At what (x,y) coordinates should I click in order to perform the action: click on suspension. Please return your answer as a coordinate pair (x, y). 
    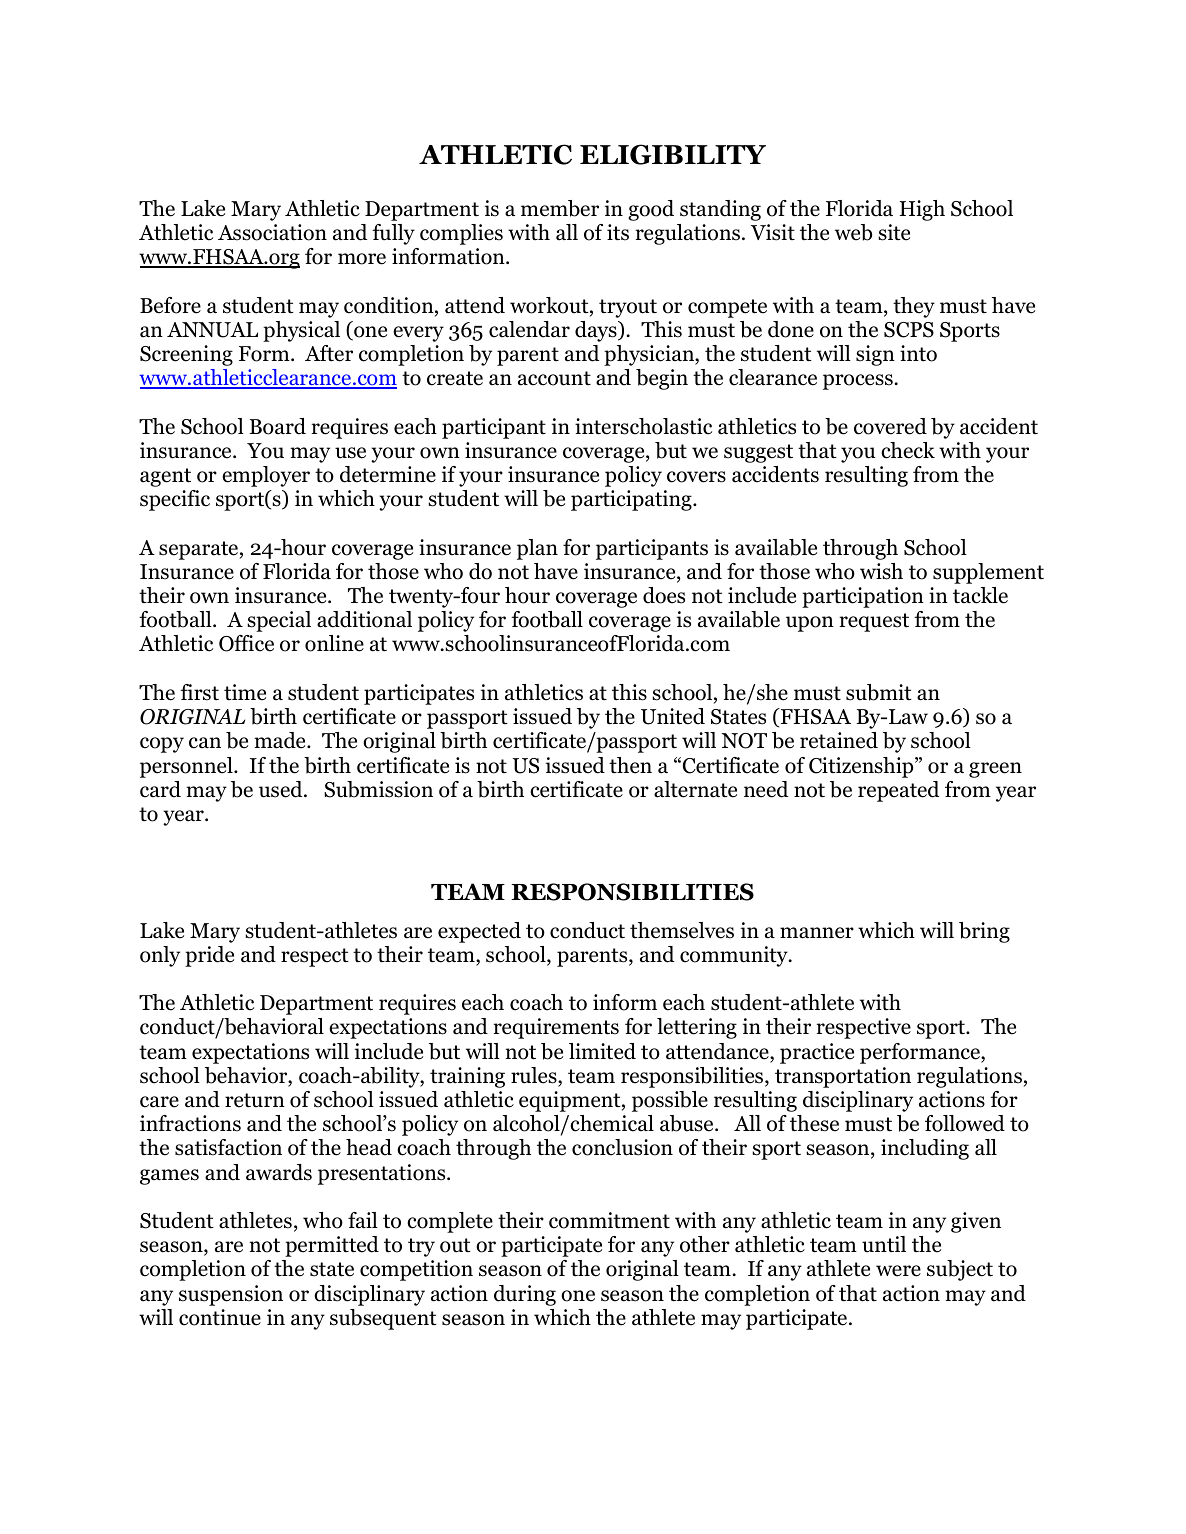
    Looking at the image, I should click on (231, 1295).
